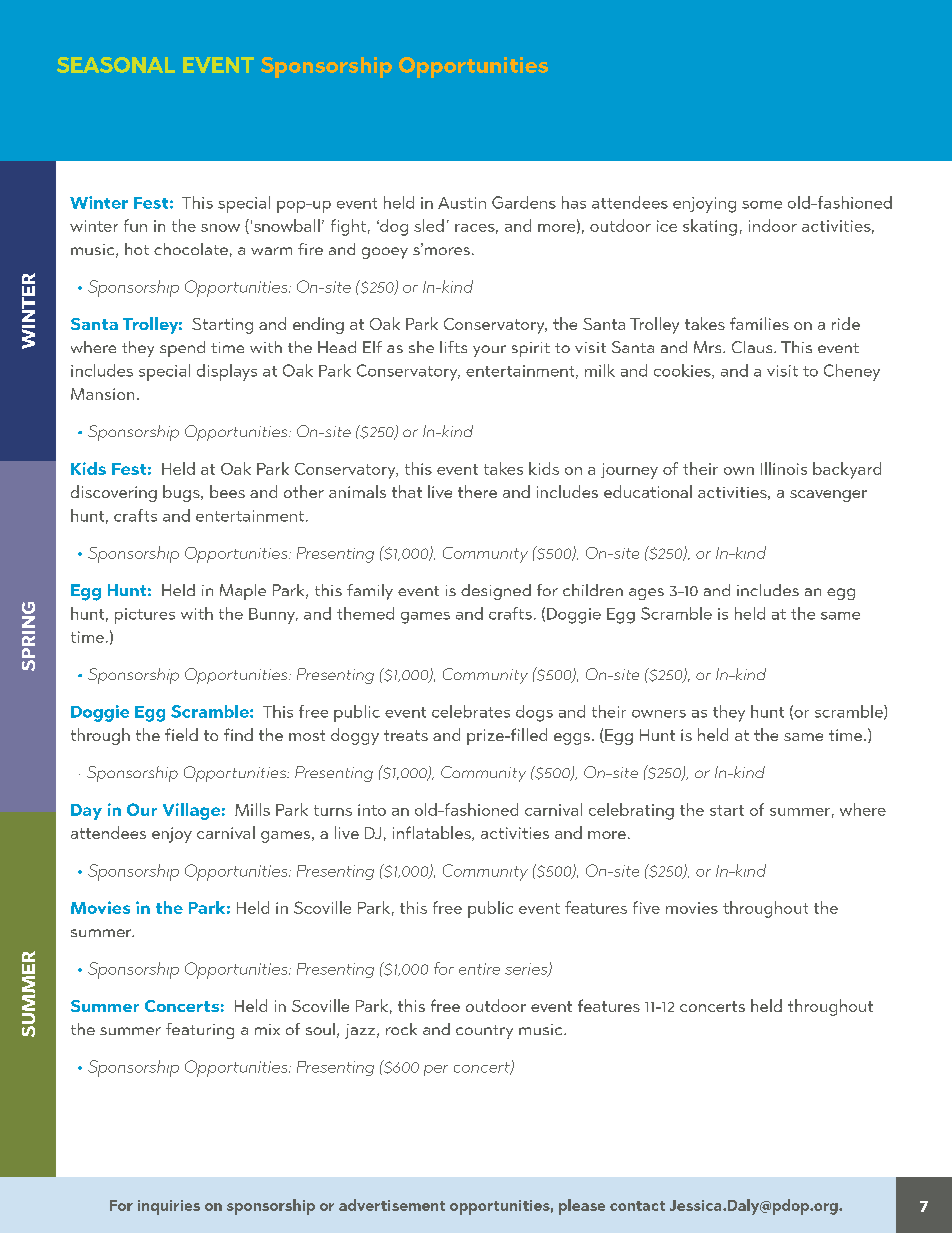 This screenshot has width=952, height=1233. What do you see at coordinates (828, 496) in the screenshot?
I see `scavenger` at bounding box center [828, 496].
